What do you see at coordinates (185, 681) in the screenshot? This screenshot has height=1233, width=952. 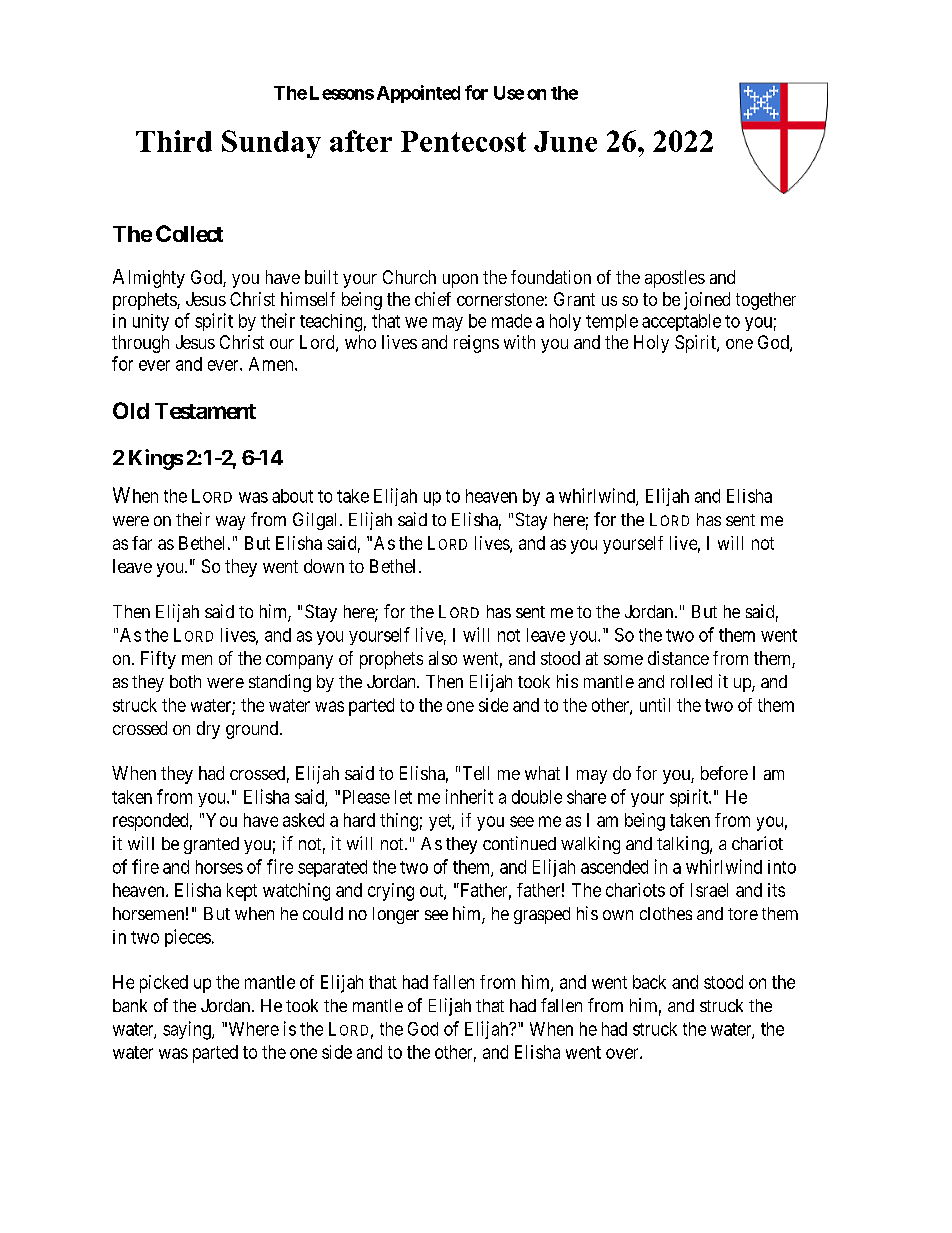 I see `both` at bounding box center [185, 681].
